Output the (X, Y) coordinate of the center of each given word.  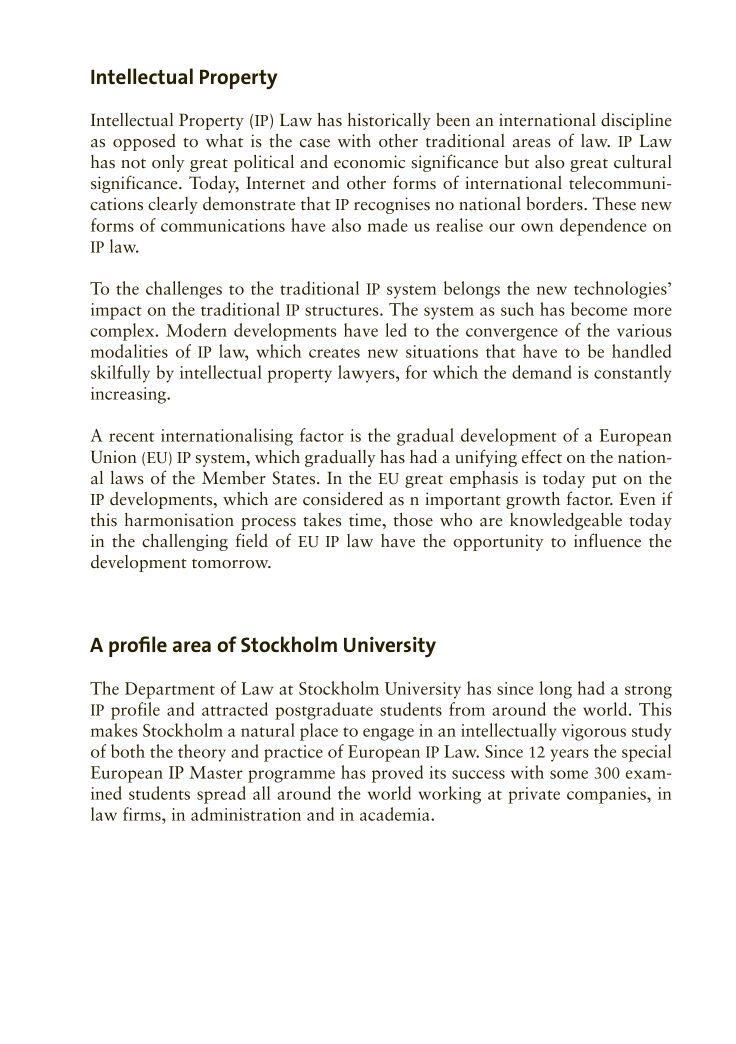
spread (221, 795)
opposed (144, 142)
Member (234, 478)
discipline (636, 121)
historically (389, 121)
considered (343, 498)
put (604, 481)
